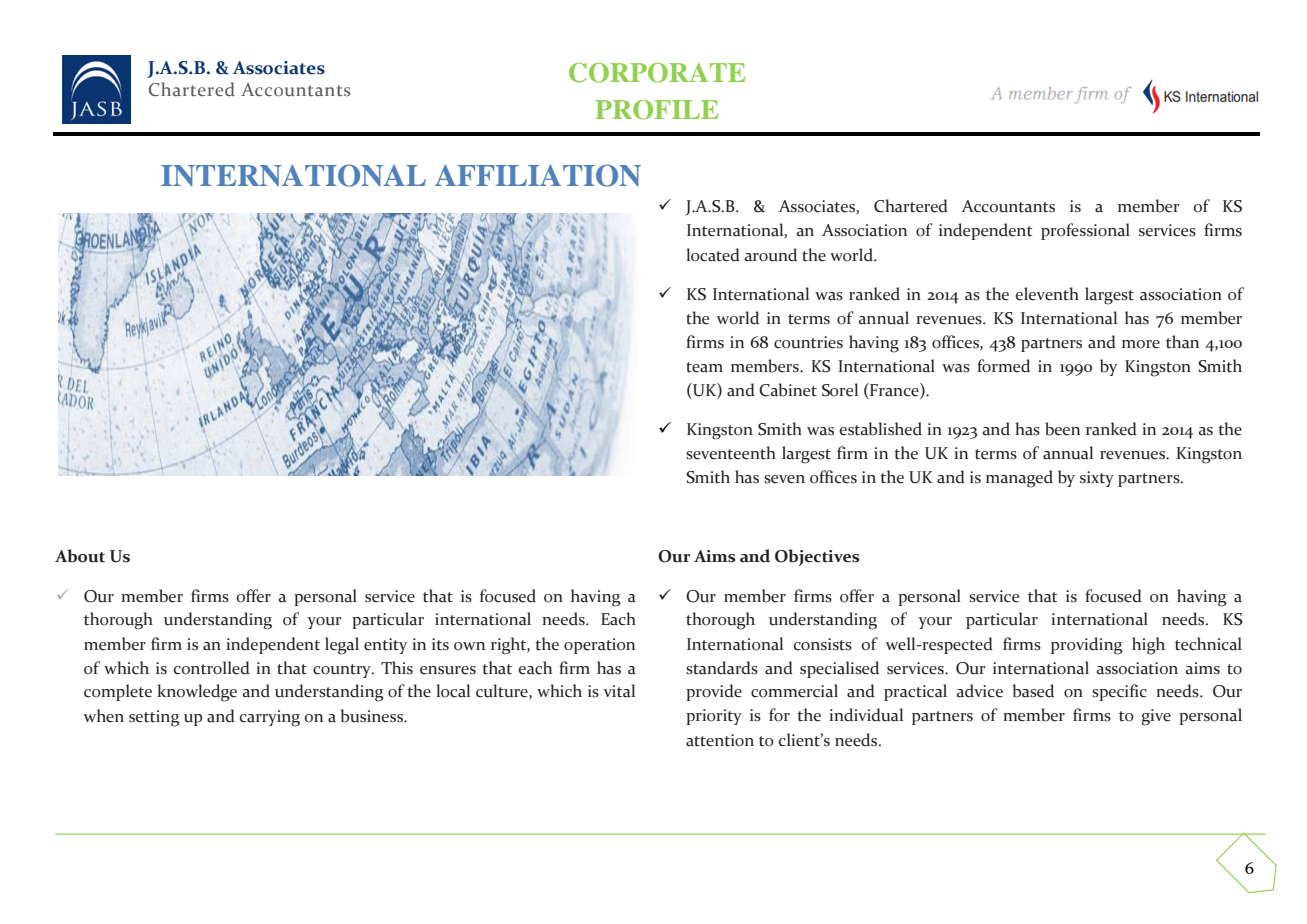 Image resolution: width=1307 pixels, height=924 pixels. What do you see at coordinates (657, 73) in the document?
I see `CORPORATE` at bounding box center [657, 73].
